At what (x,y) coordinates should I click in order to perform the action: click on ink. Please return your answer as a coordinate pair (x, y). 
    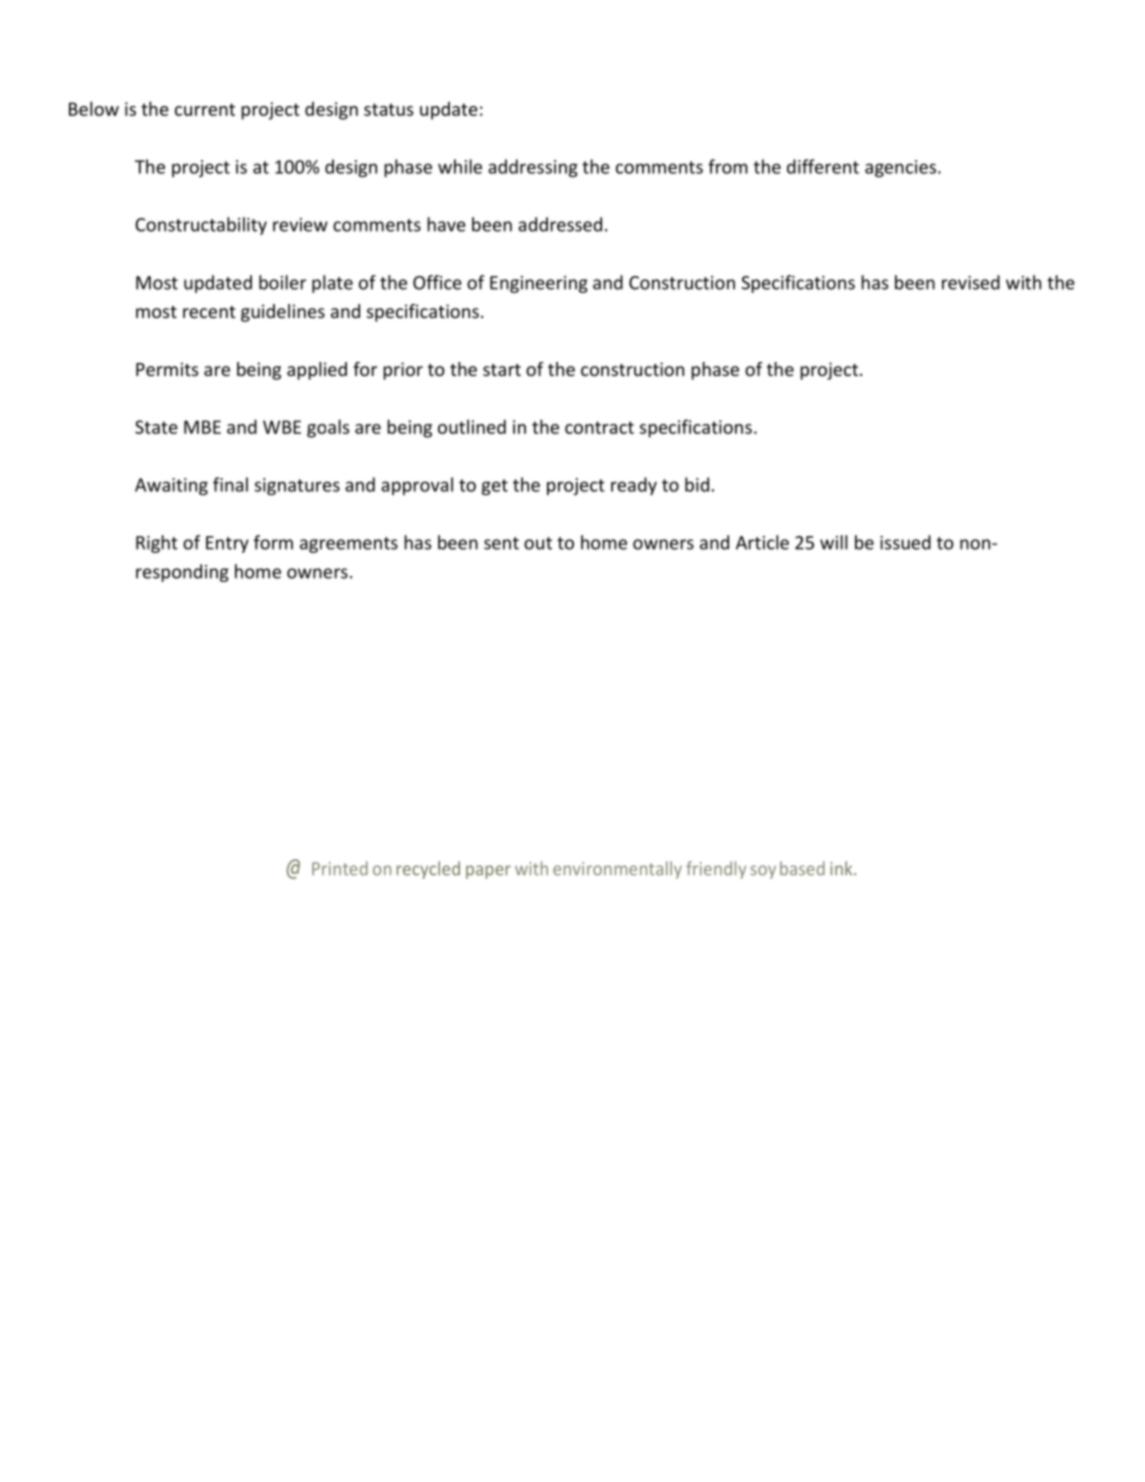
    Looking at the image, I should click on (842, 868).
